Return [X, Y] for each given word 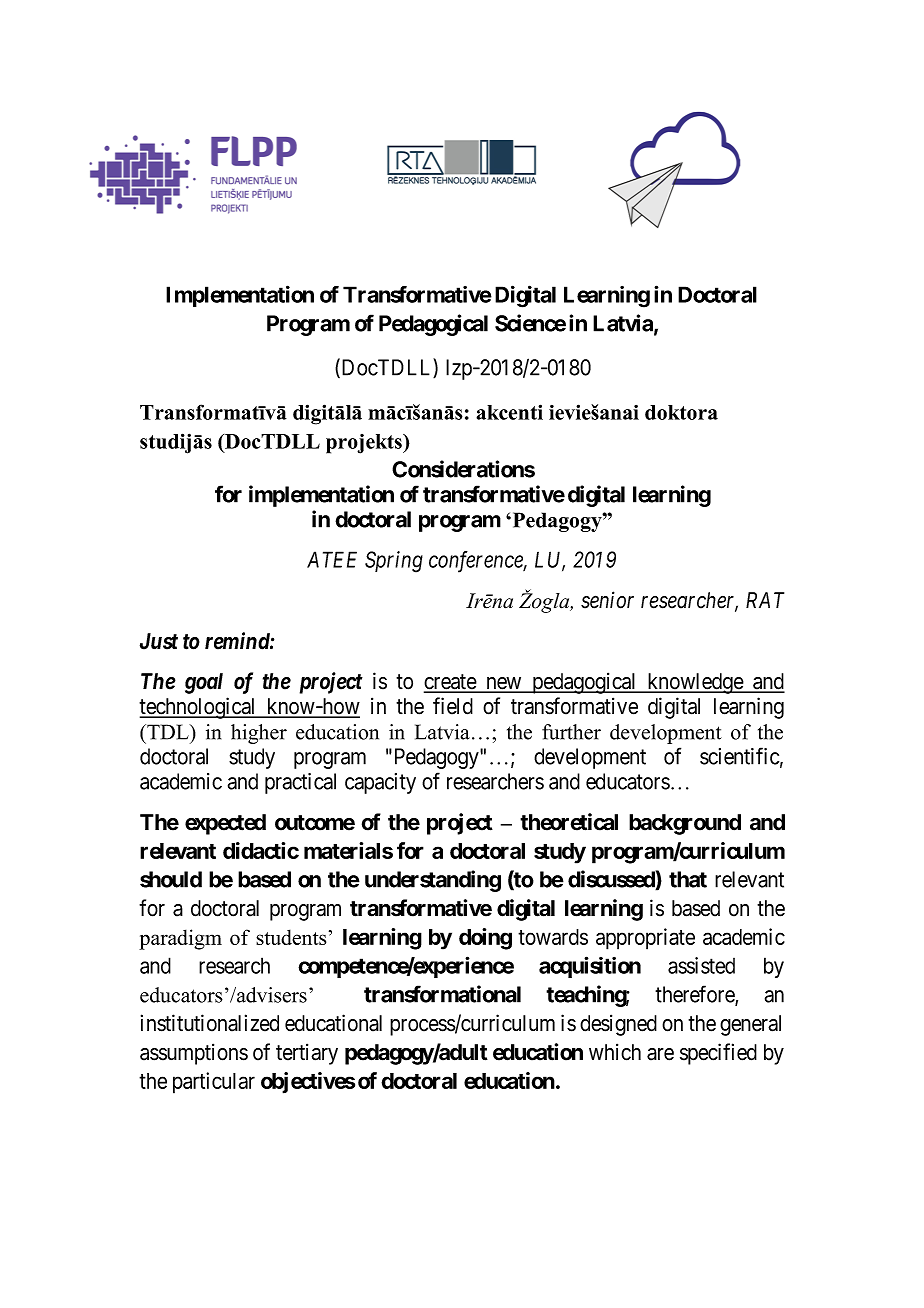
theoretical [569, 822]
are [660, 1054]
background [685, 824]
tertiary [307, 1054]
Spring [394, 562]
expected [225, 824]
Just [159, 641]
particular [214, 1083]
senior [607, 600]
